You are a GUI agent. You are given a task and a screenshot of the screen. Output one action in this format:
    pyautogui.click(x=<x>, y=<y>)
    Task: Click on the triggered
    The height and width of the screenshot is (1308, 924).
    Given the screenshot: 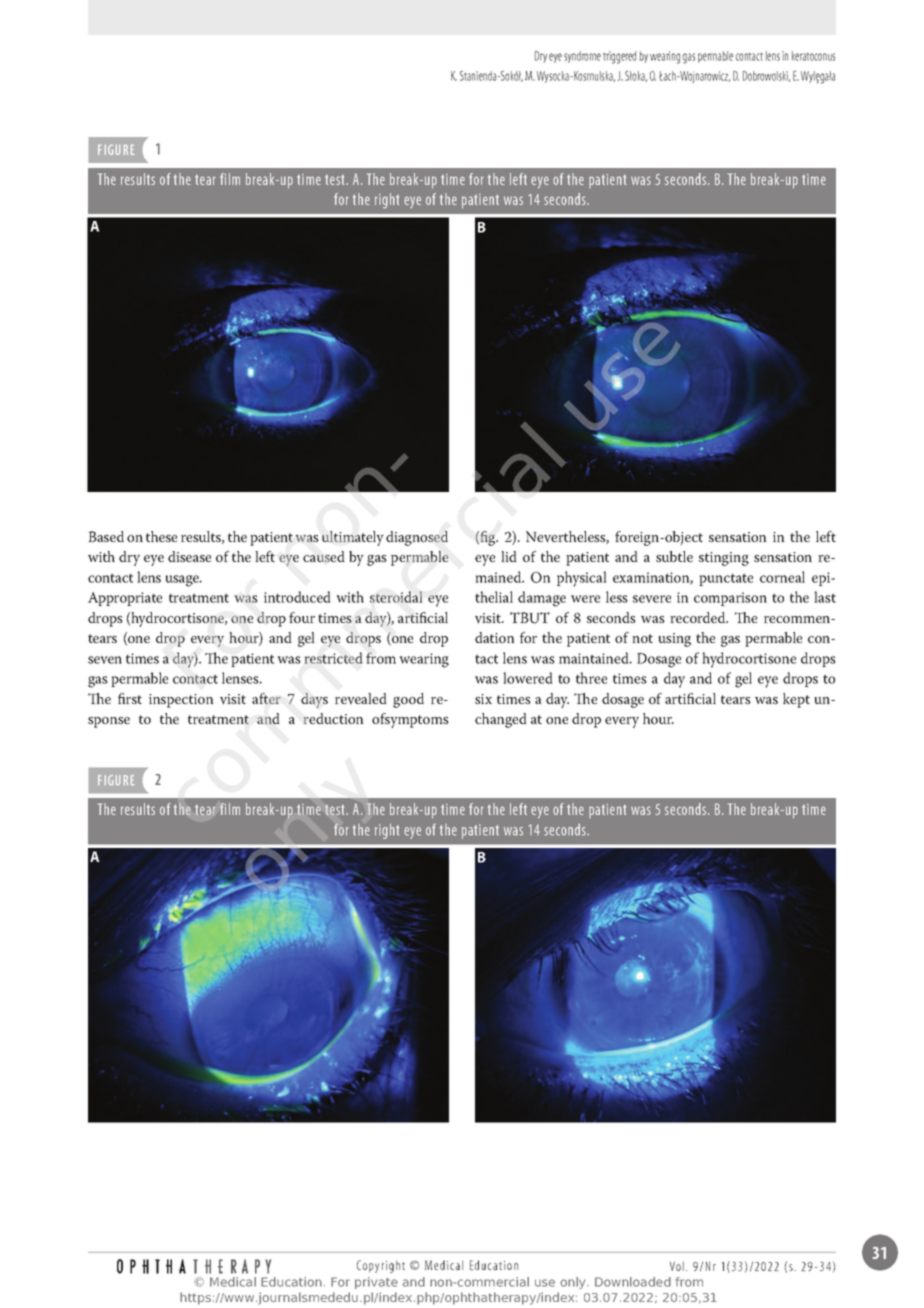 What is the action you would take?
    pyautogui.click(x=619, y=57)
